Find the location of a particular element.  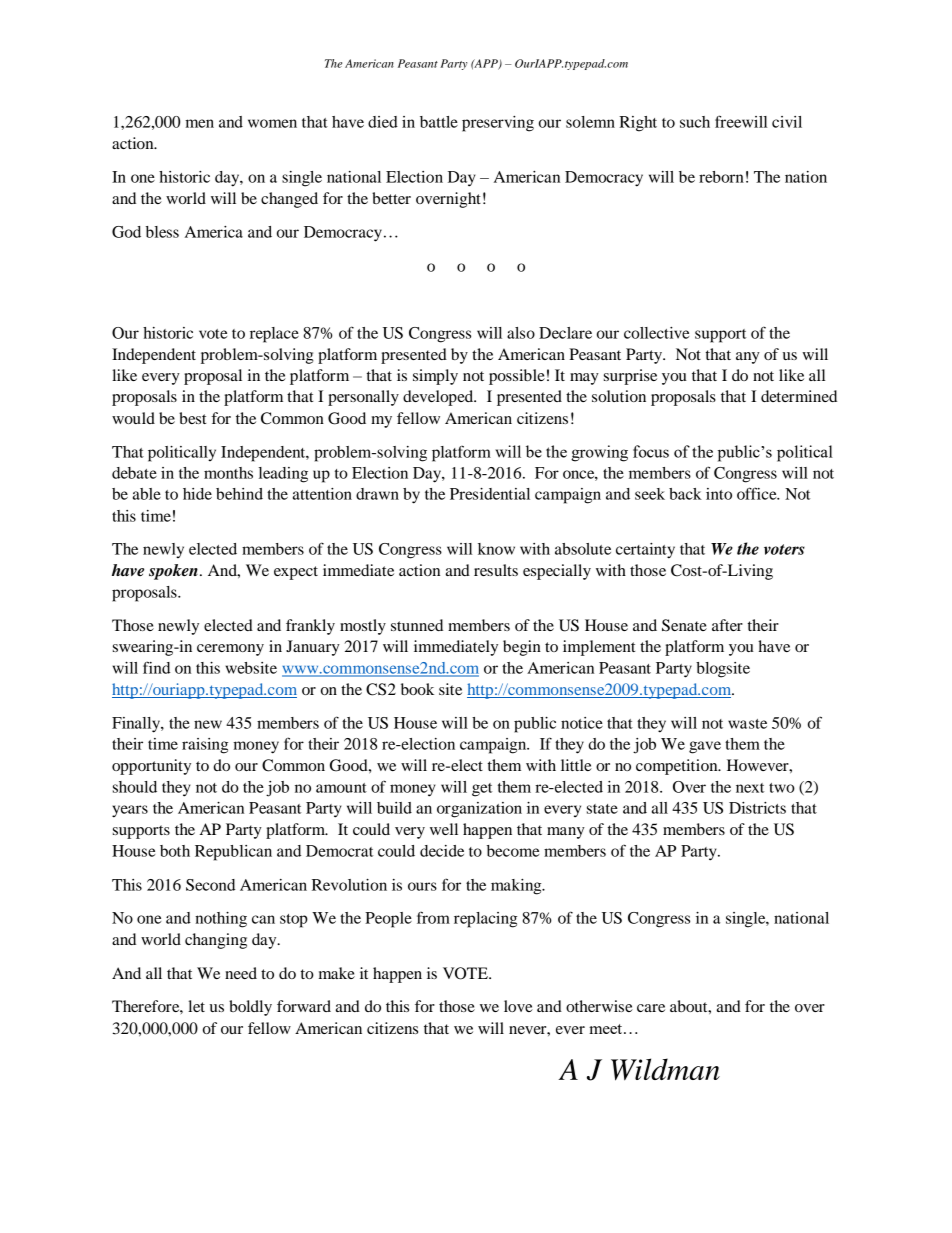

spoken is located at coordinates (173, 572).
